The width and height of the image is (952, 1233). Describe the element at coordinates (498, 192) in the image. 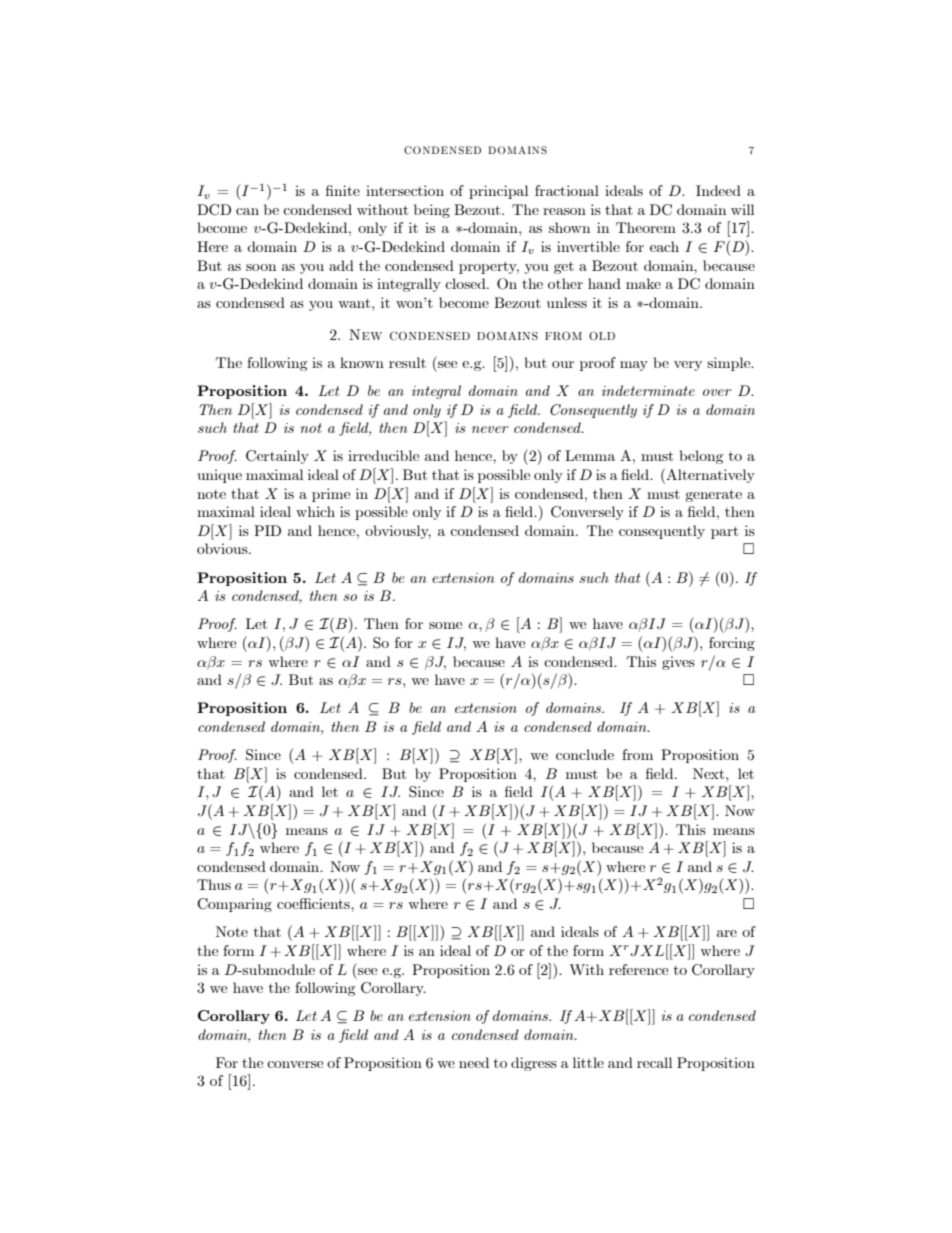

I see `principal` at that location.
